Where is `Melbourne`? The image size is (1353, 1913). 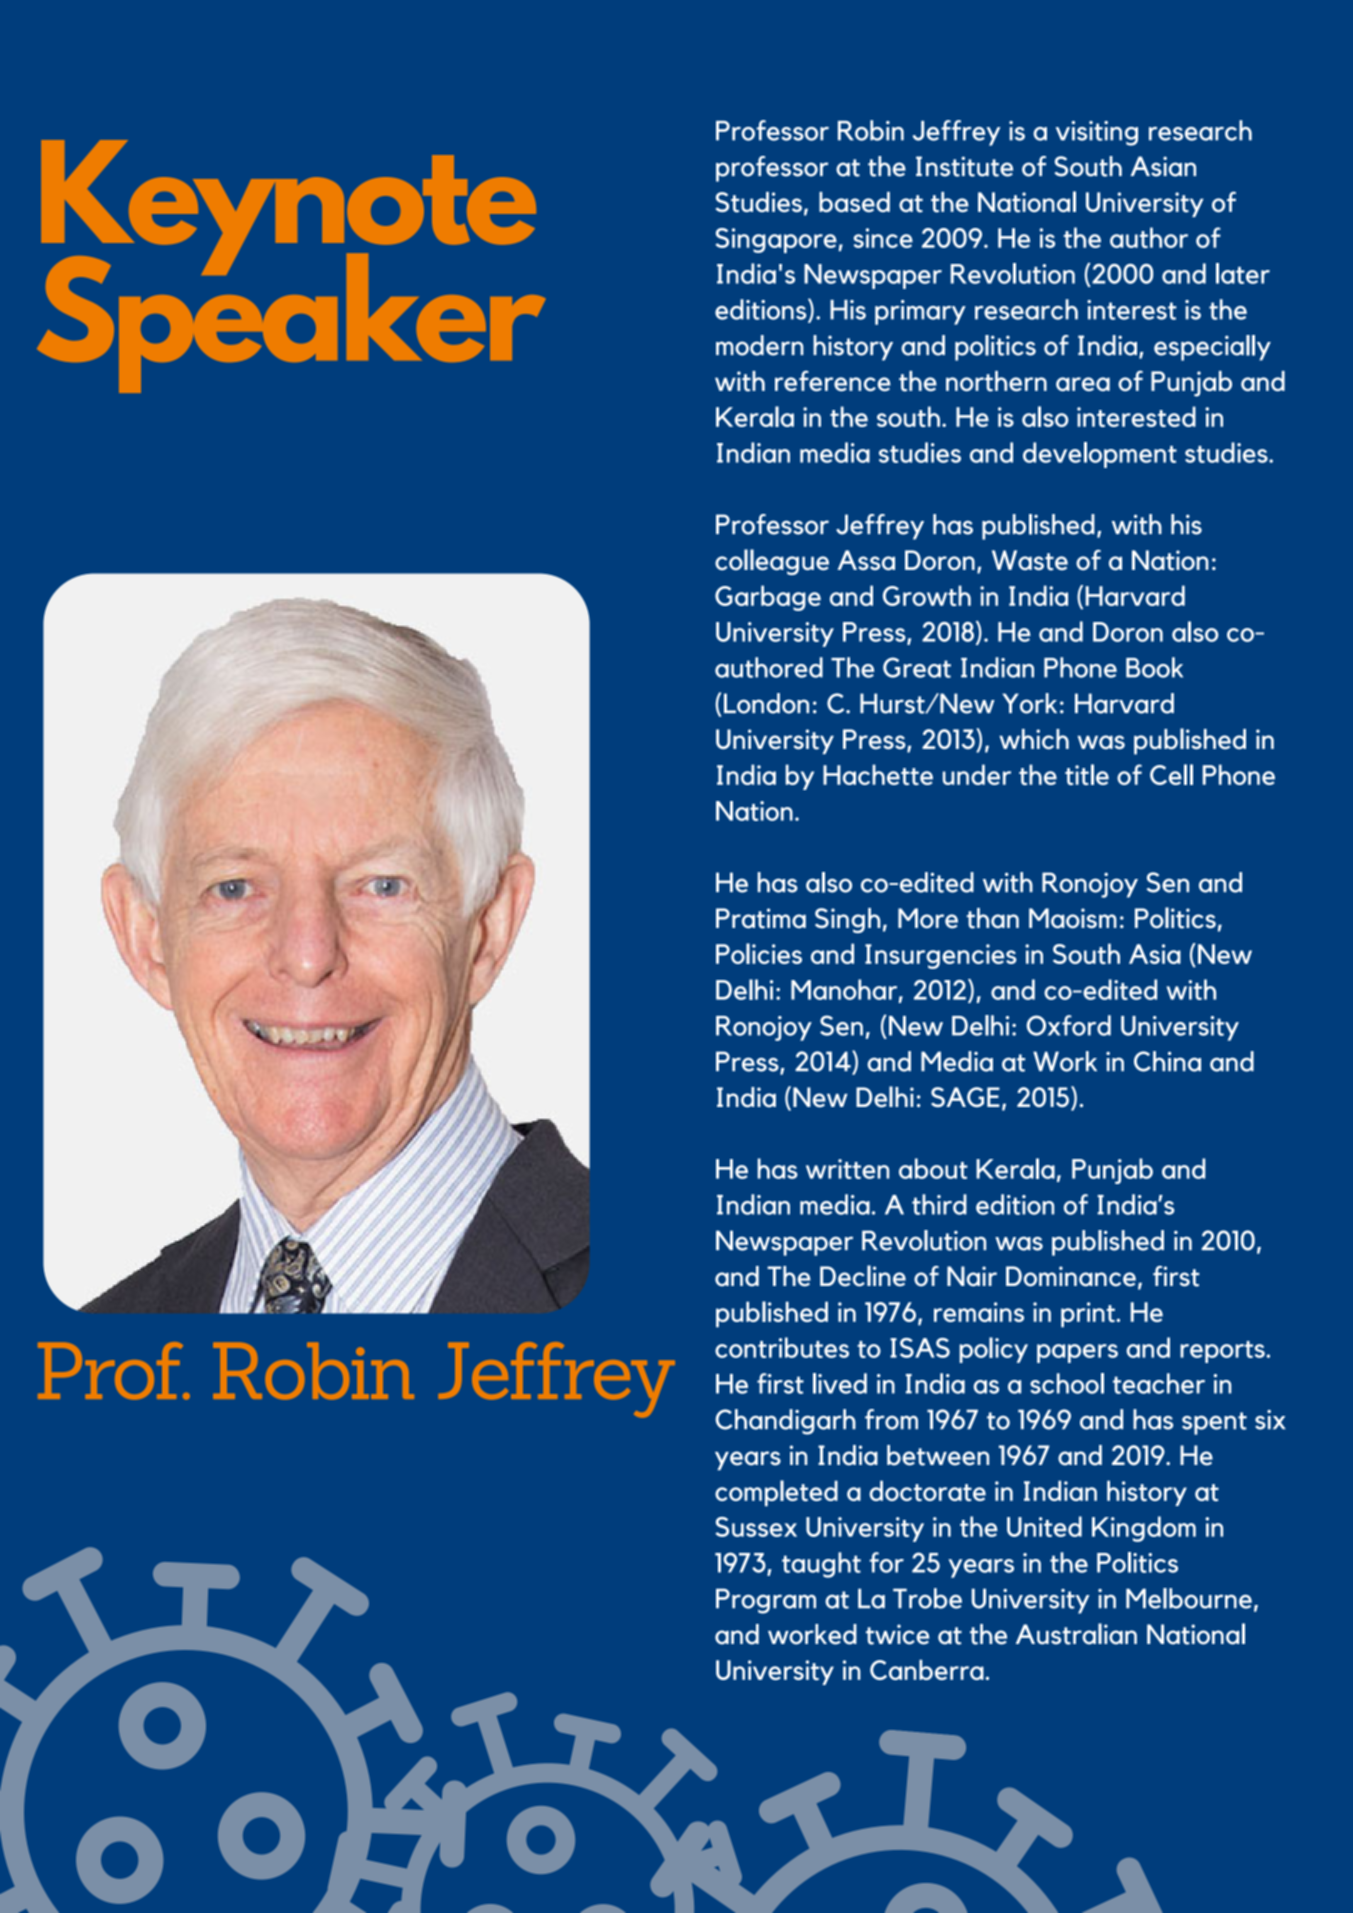
Melbourne is located at coordinates (1189, 1598).
